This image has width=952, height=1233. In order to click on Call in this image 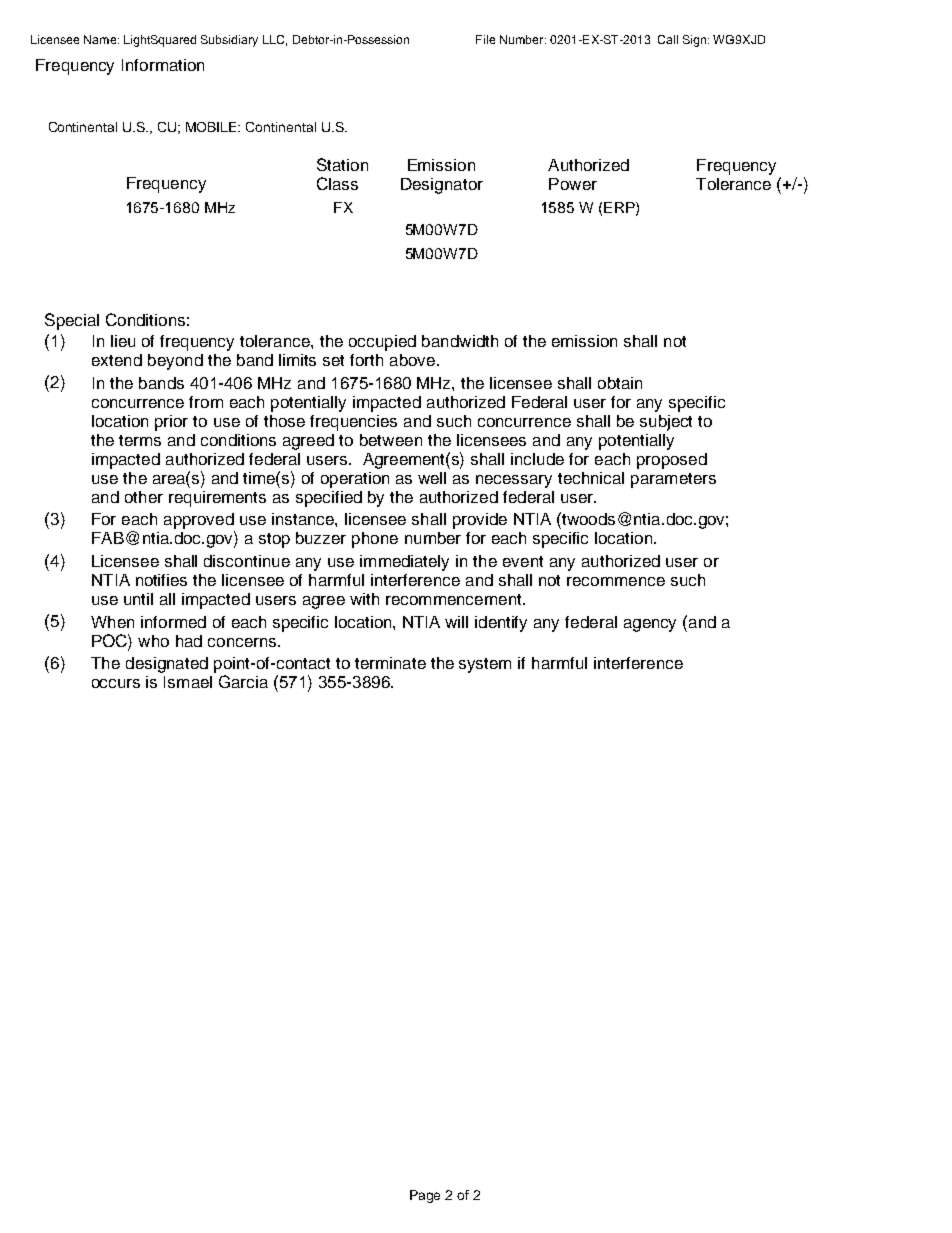, I will do `click(668, 39)`.
